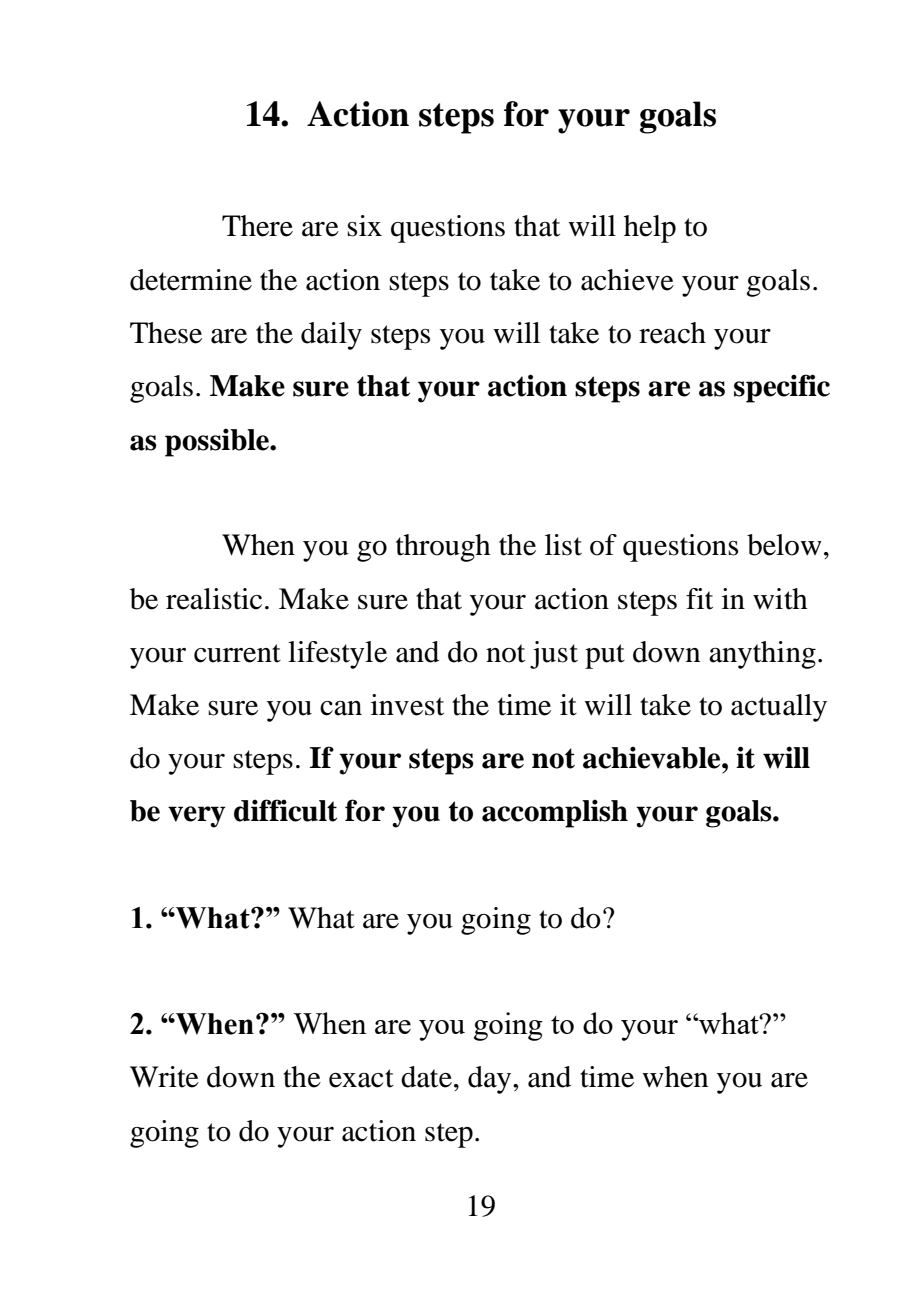  Describe the element at coordinates (650, 229) in the document. I see `help` at that location.
